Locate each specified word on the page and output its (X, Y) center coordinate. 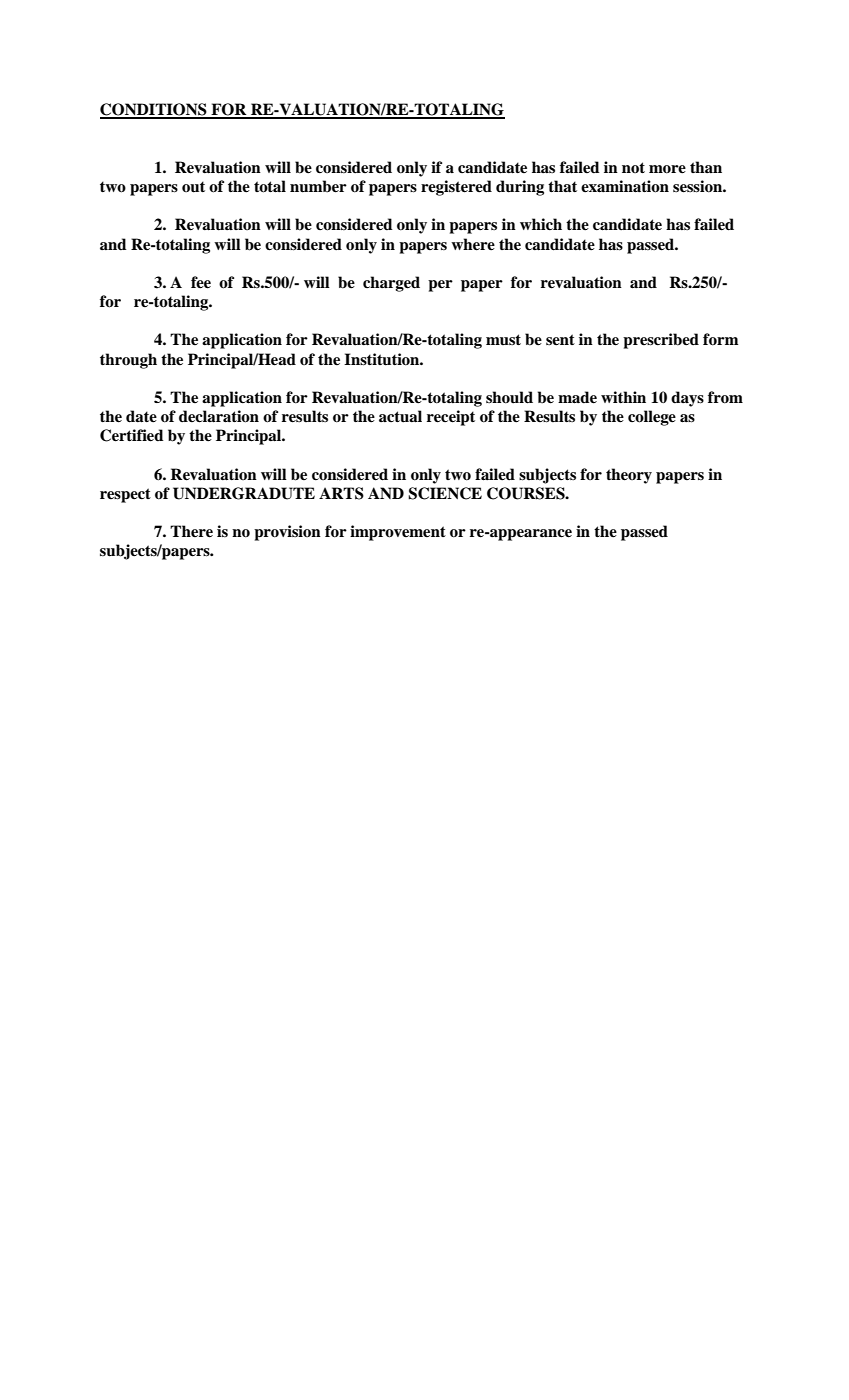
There (191, 531)
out (193, 187)
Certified (132, 435)
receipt (451, 418)
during (520, 188)
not (633, 167)
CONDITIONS (154, 110)
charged (391, 284)
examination (625, 186)
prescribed (661, 341)
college (652, 418)
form (720, 339)
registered (456, 188)
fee (201, 282)
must (503, 339)
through (128, 361)
